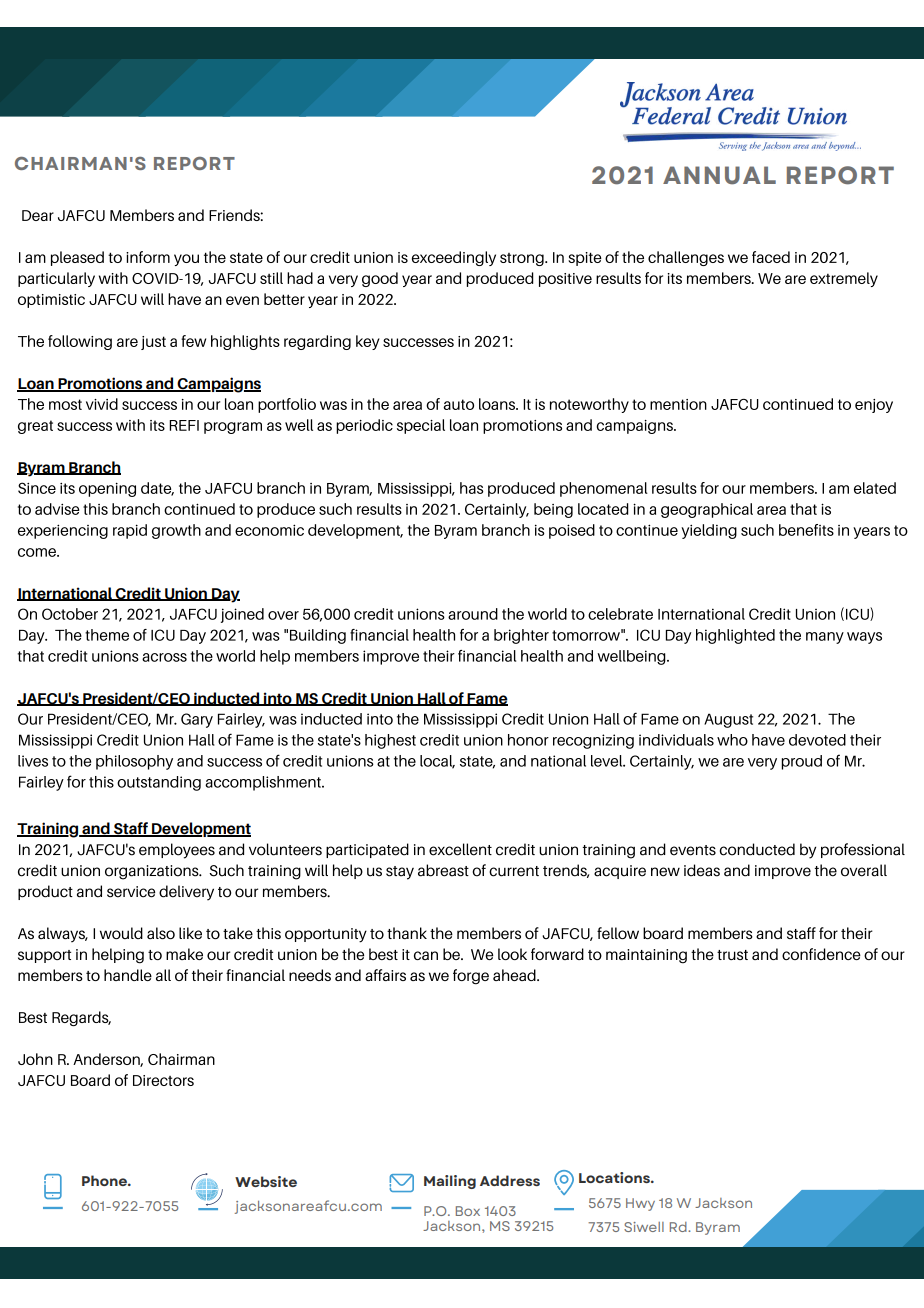 The height and width of the page is (1308, 924). I want to click on can, so click(426, 955).
